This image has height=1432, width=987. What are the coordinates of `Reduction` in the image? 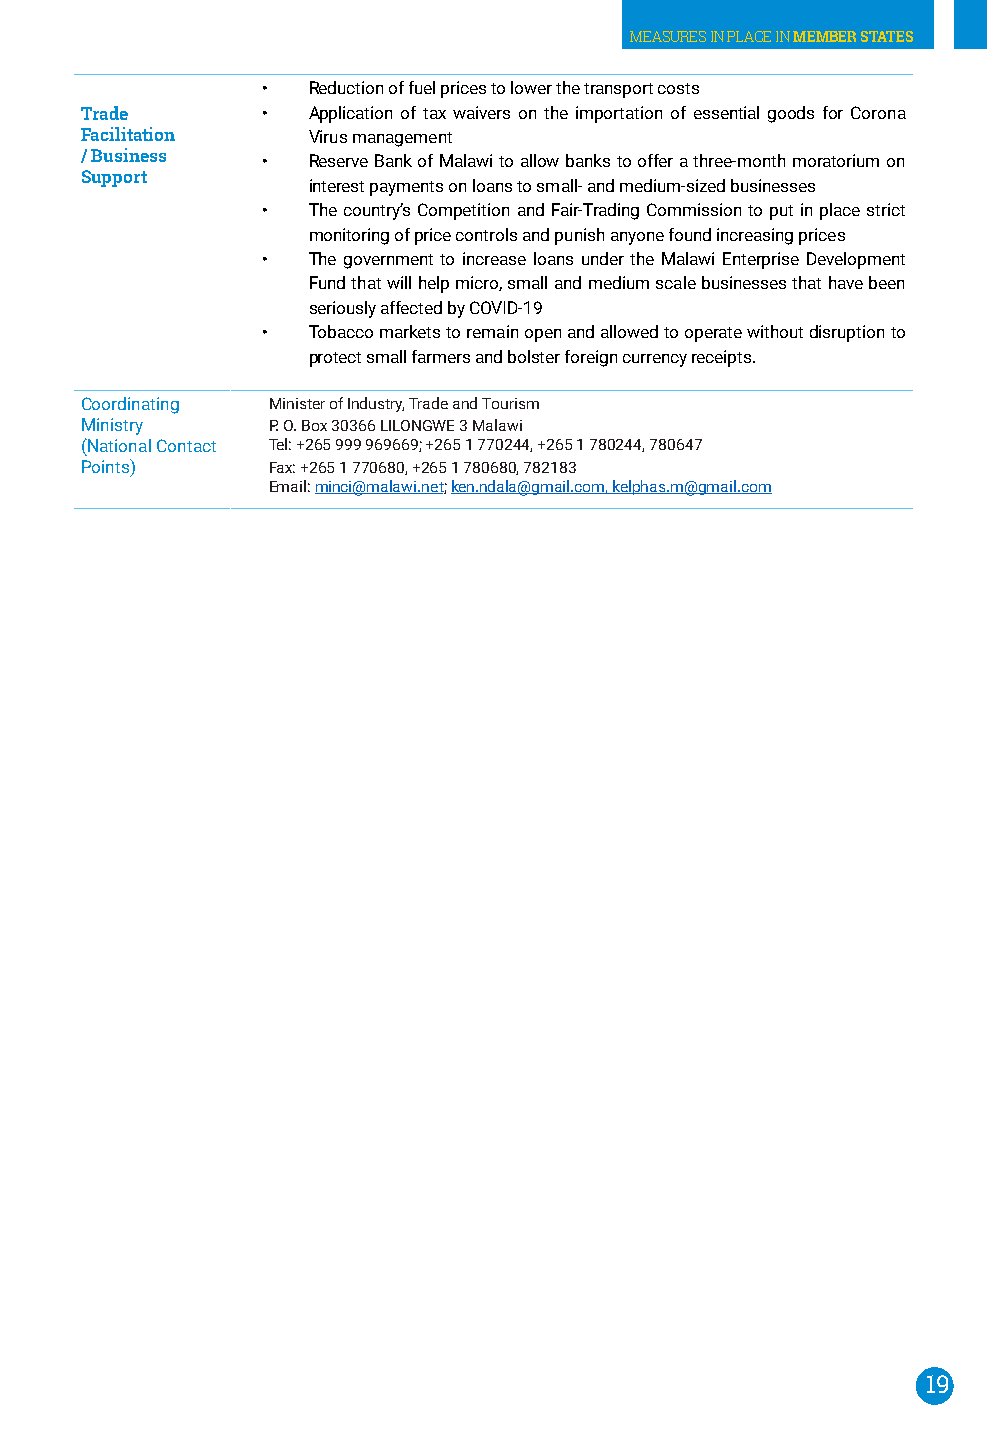 It's located at (346, 87).
